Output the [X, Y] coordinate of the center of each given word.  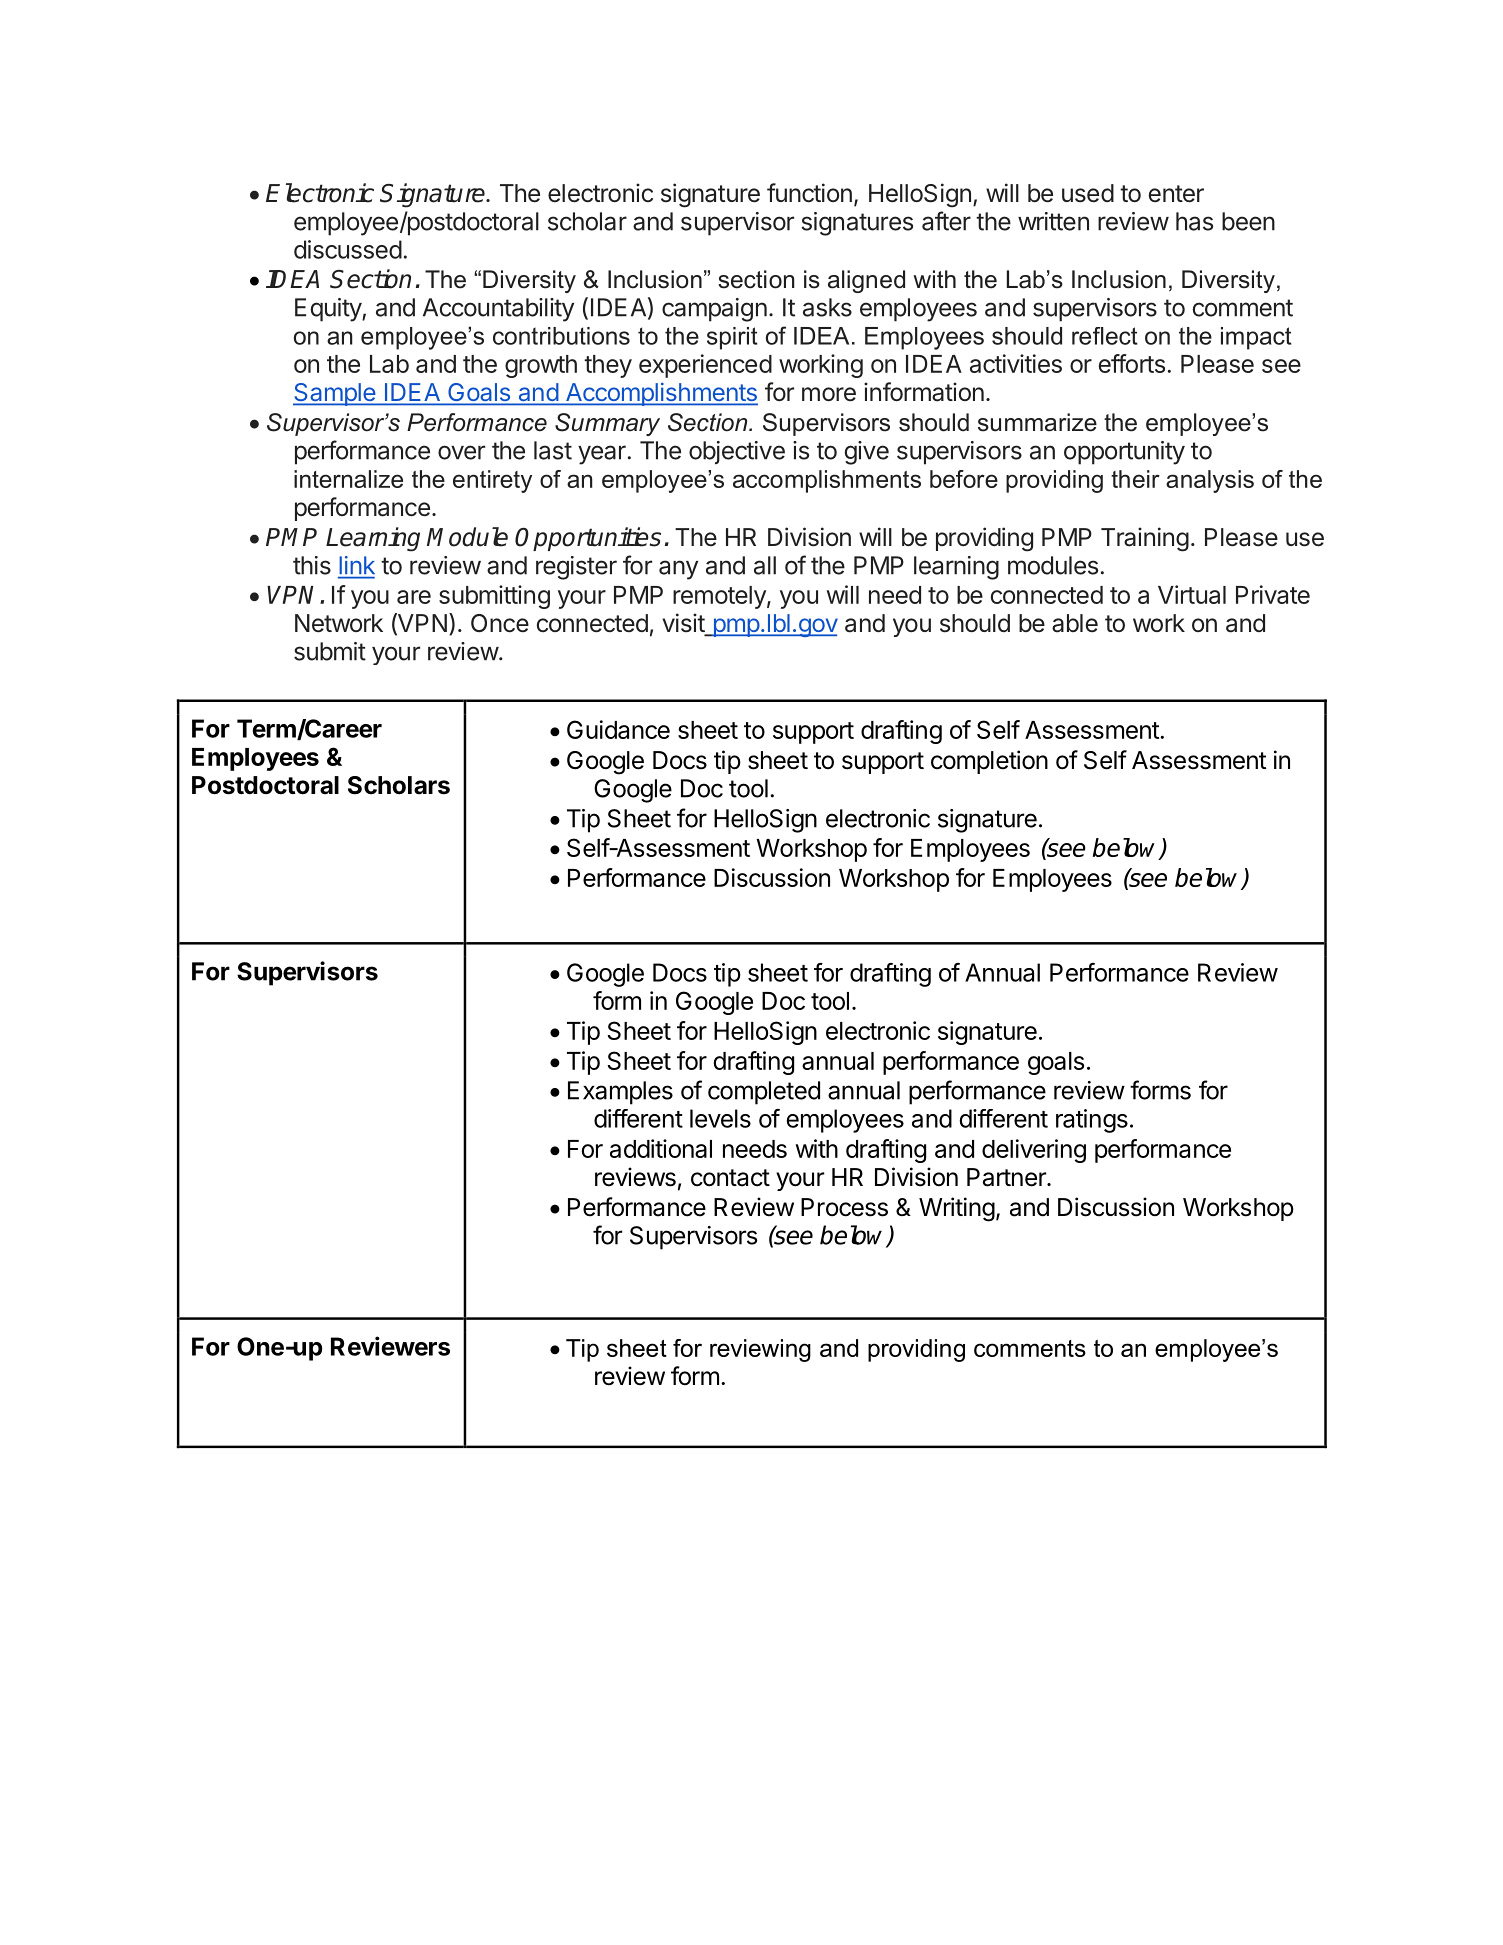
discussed [348, 249]
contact [730, 1178]
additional [661, 1148]
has [1194, 221]
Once [500, 623]
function [809, 193]
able [1075, 623]
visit [684, 624]
